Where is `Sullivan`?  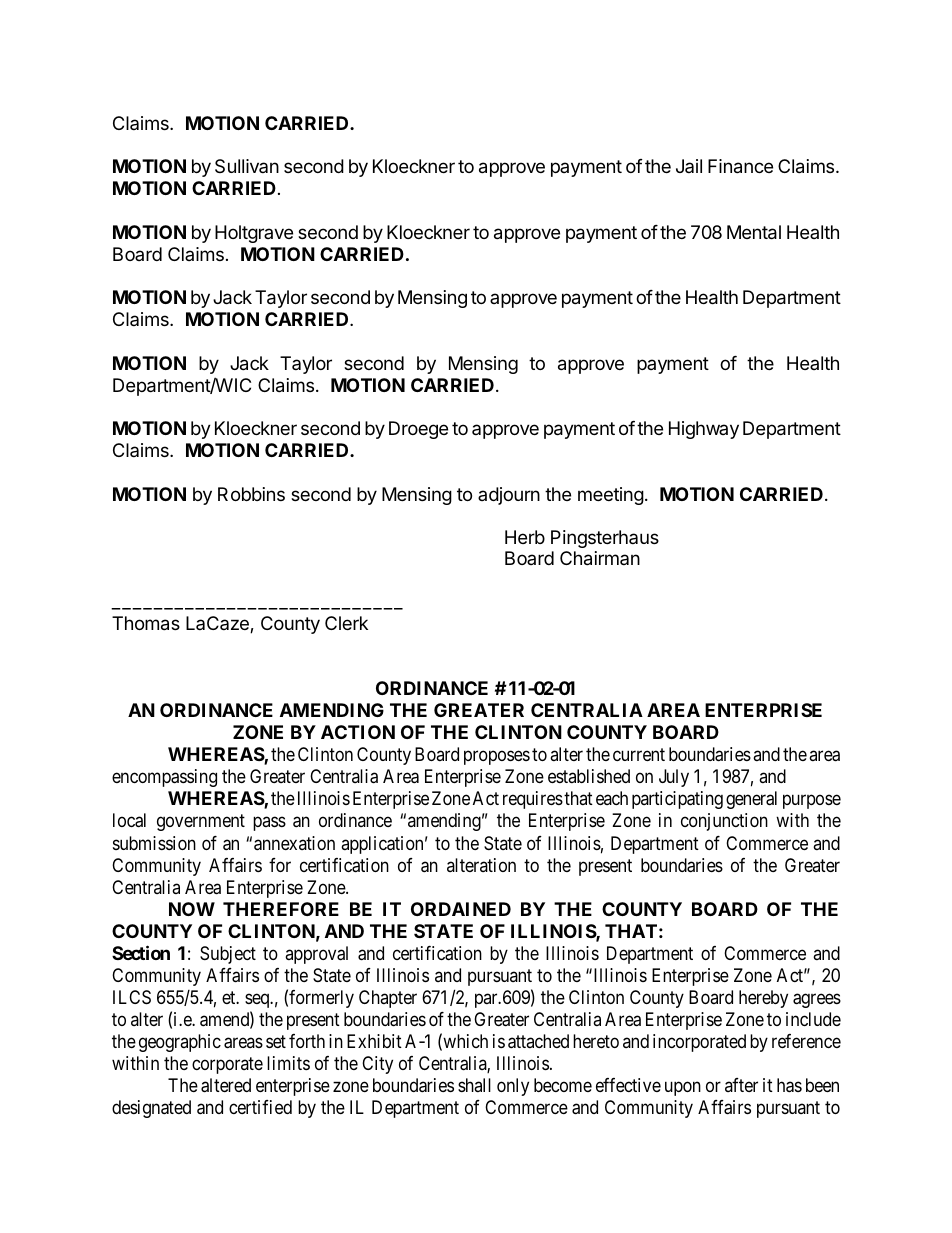 Sullivan is located at coordinates (247, 166).
